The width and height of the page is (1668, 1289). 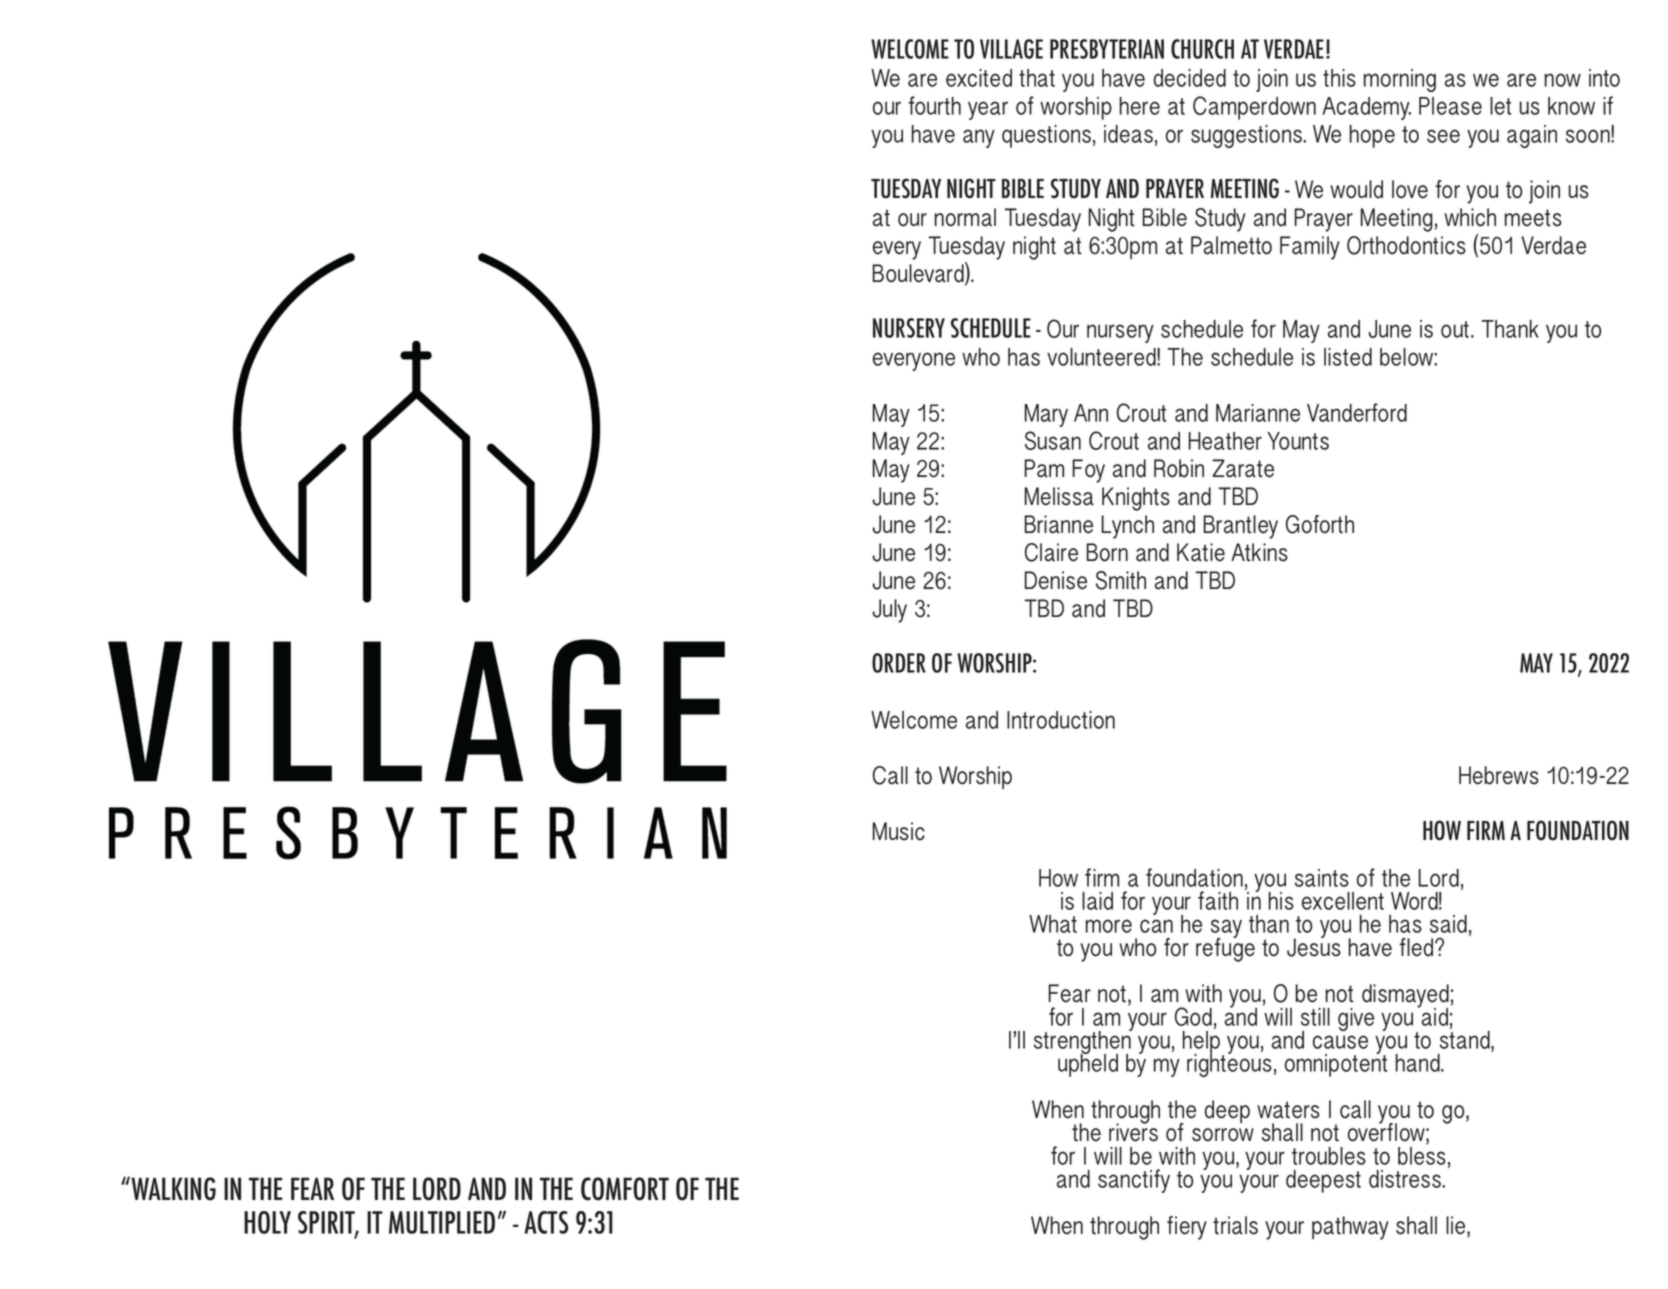 I want to click on excited, so click(x=979, y=78).
